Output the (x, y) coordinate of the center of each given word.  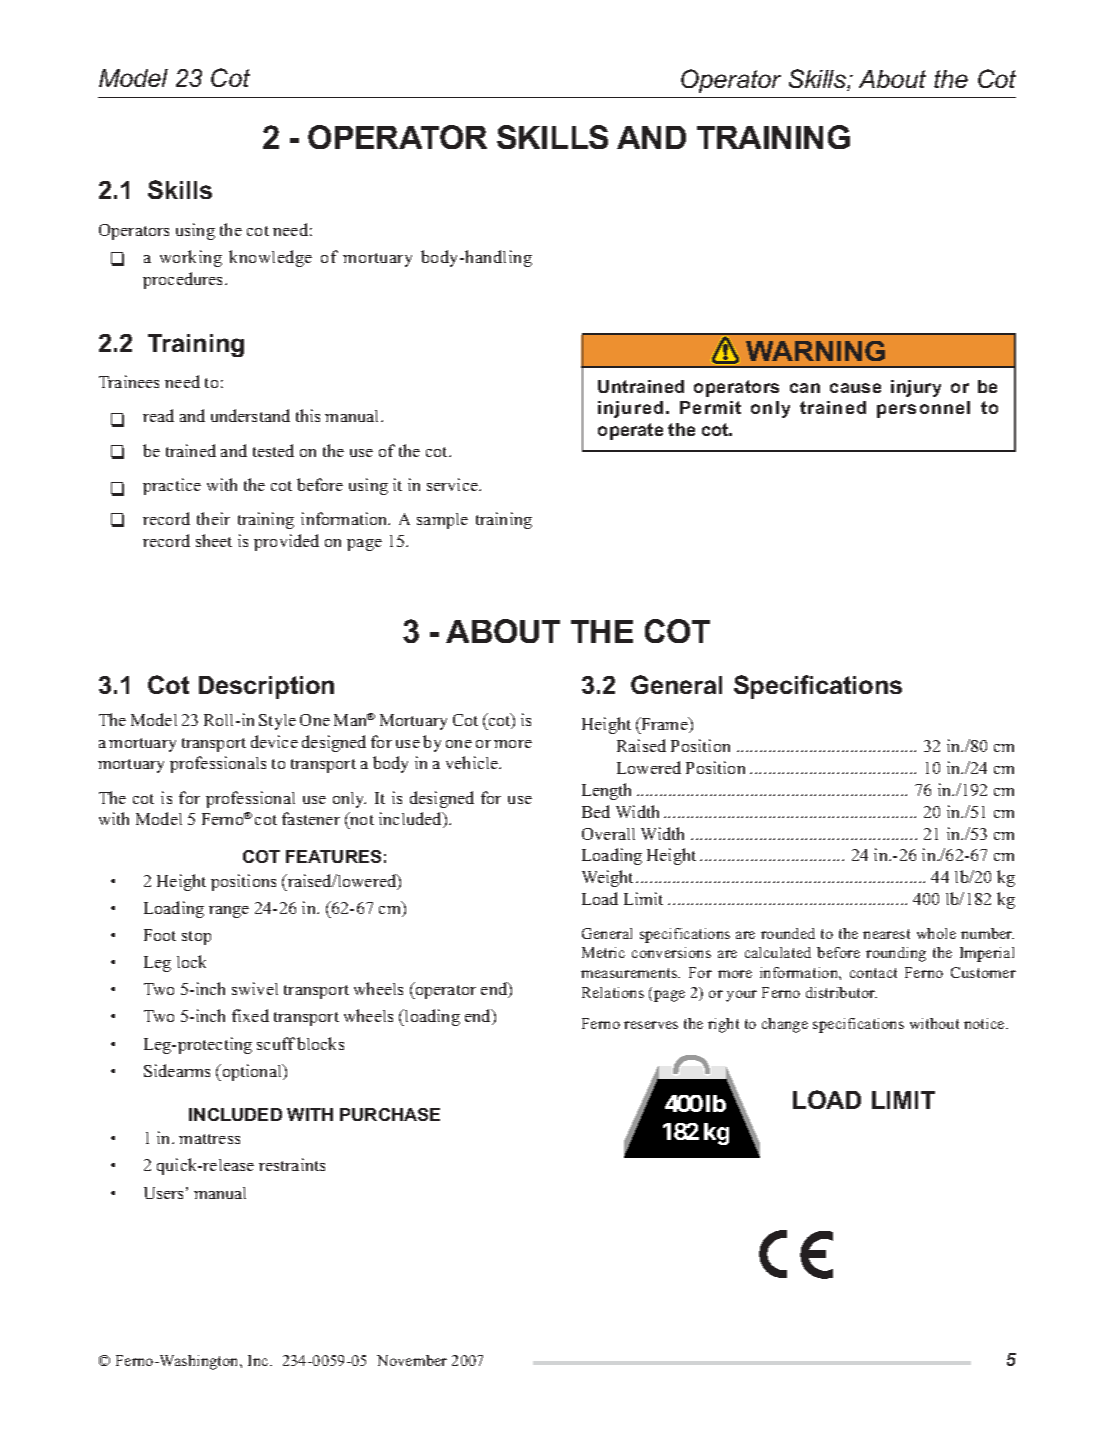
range (229, 912)
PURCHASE (390, 1114)
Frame (664, 725)
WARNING (815, 351)
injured (630, 409)
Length (606, 791)
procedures (184, 280)
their (213, 518)
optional (252, 1072)
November (412, 1360)
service (453, 484)
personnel (923, 409)
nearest (886, 934)
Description (266, 687)
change (785, 1025)
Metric (603, 952)
